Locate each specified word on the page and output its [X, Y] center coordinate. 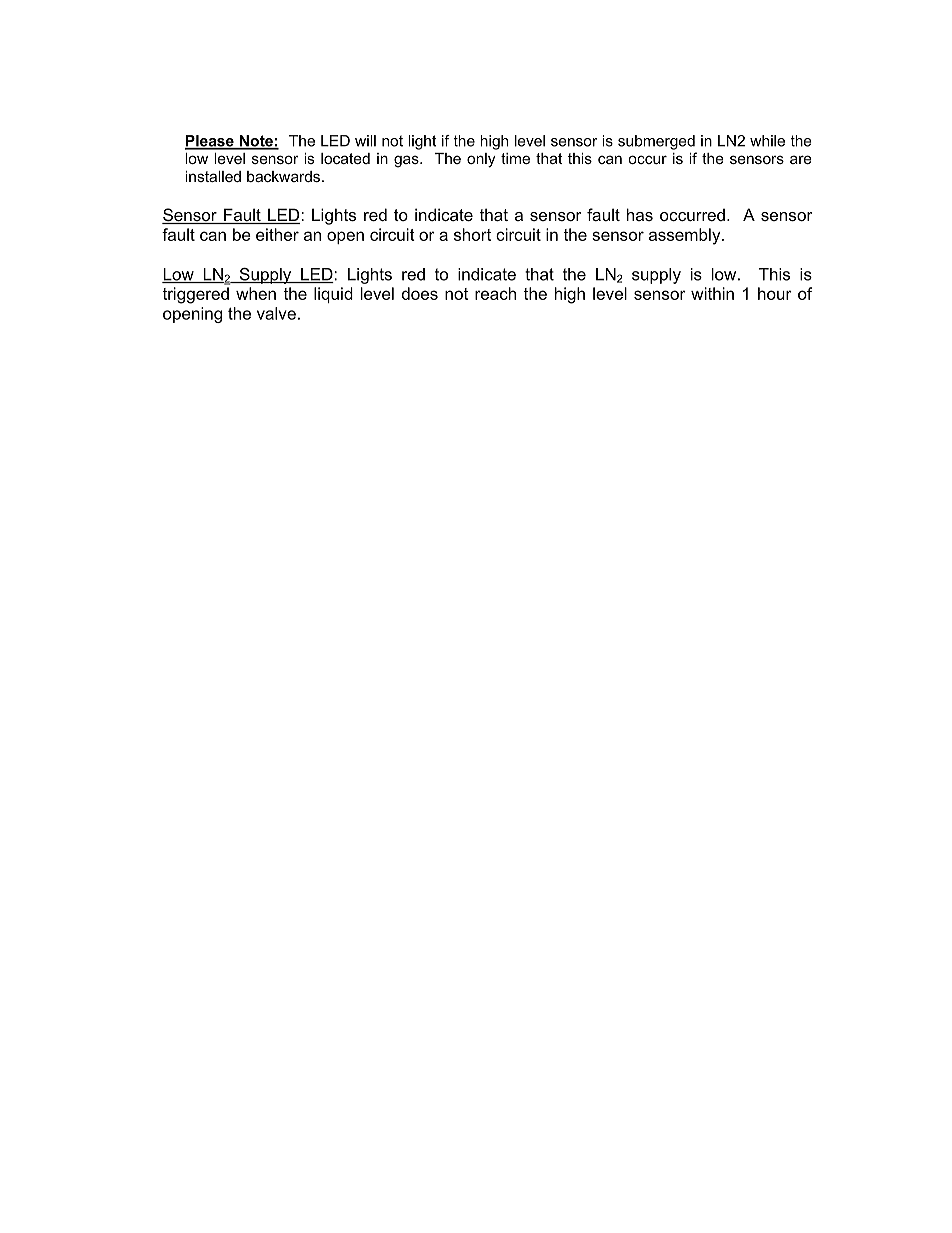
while [767, 141]
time [515, 158]
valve [276, 313]
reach [495, 293]
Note [256, 142]
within [712, 293]
